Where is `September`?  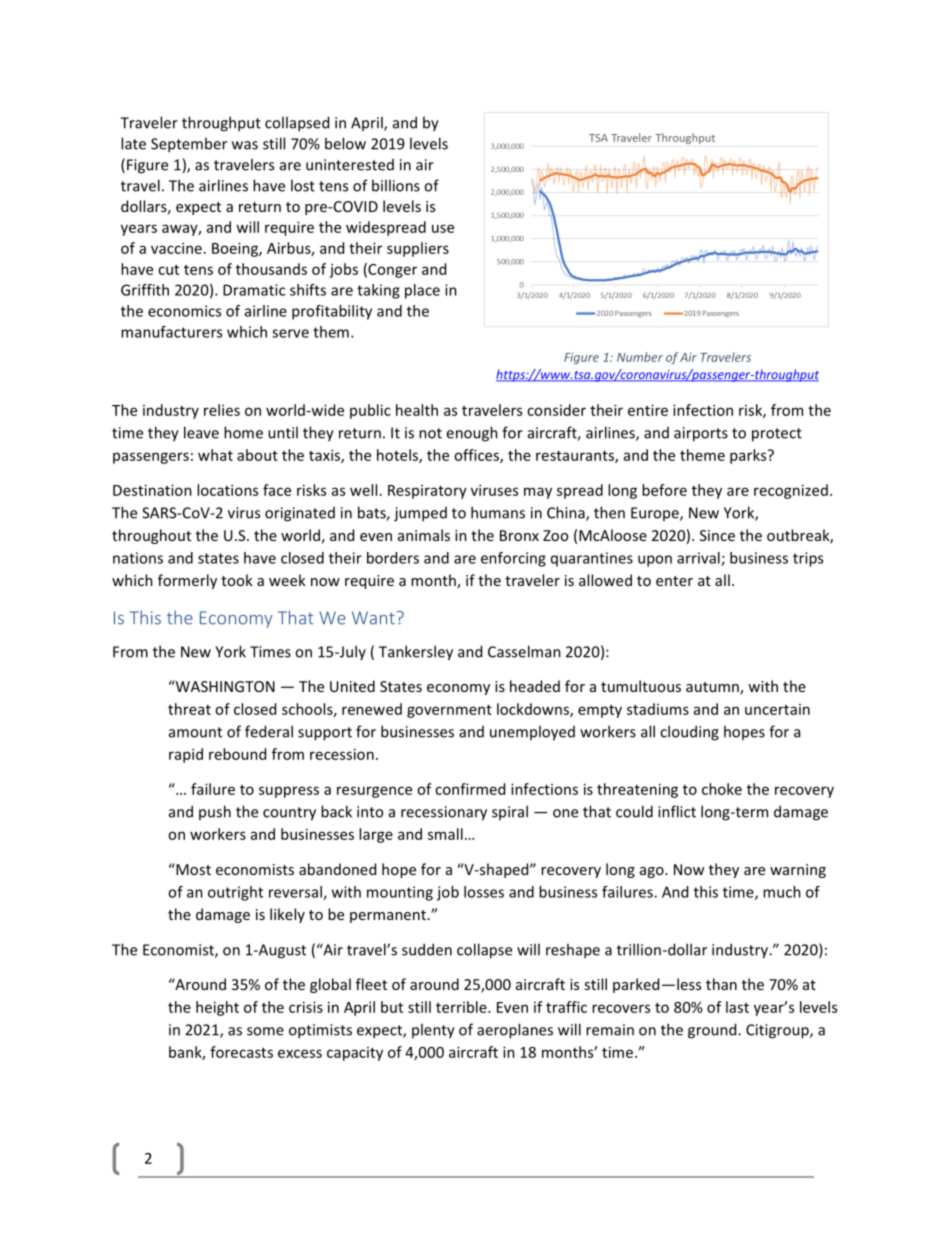
September is located at coordinates (189, 145).
